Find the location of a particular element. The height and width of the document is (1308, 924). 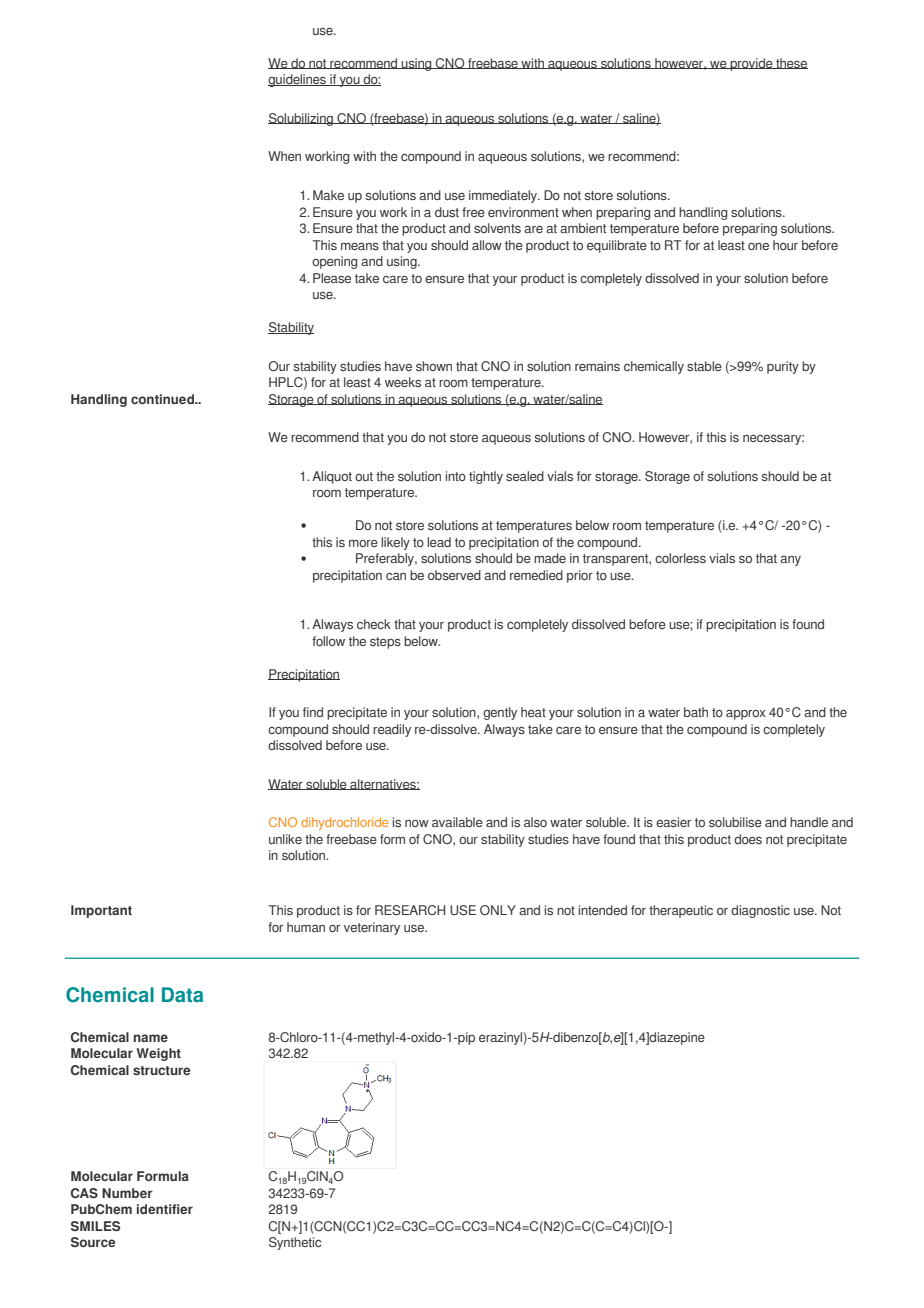

guidelines is located at coordinates (298, 80).
